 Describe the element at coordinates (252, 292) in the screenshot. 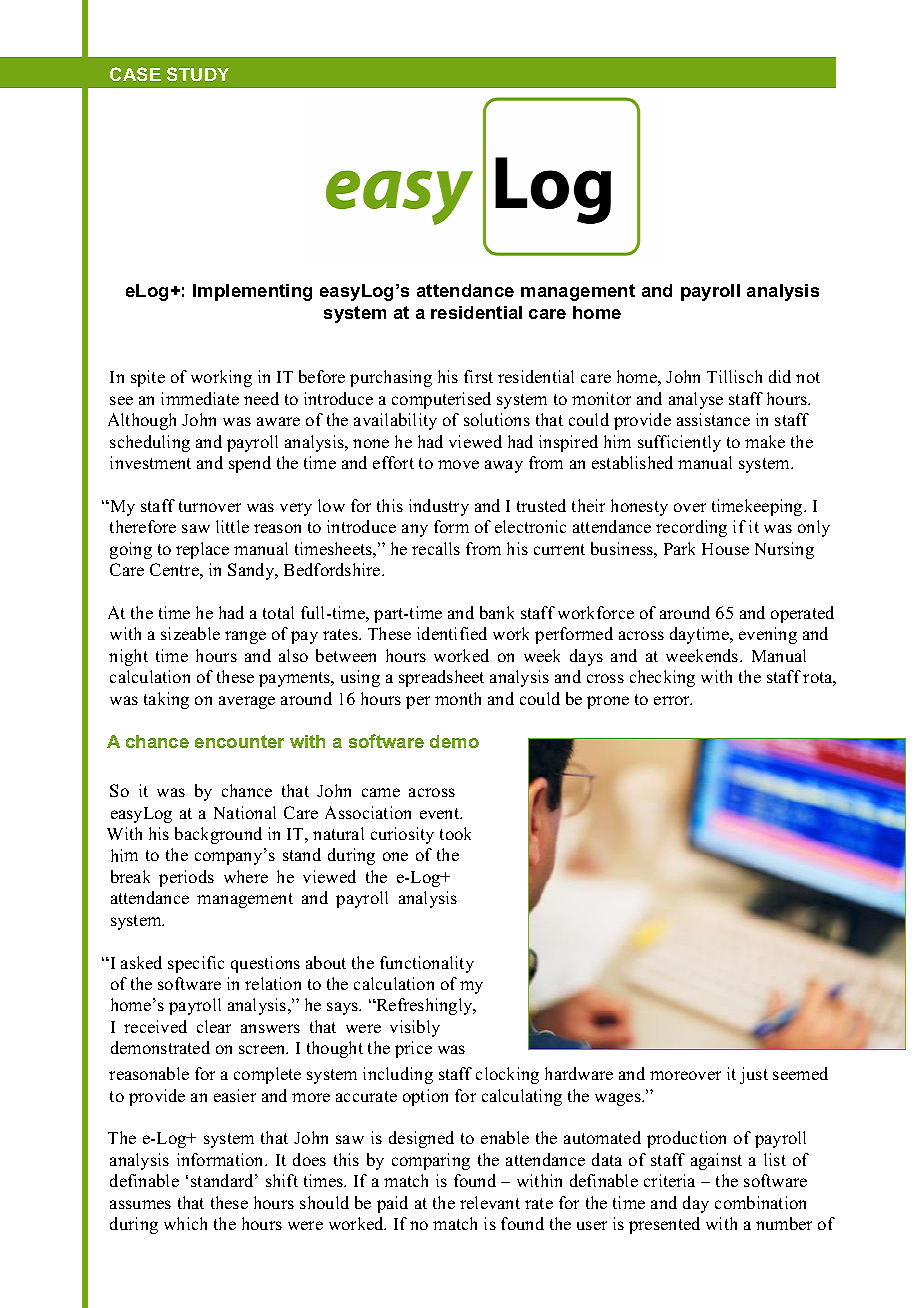

I see `Implementing` at that location.
